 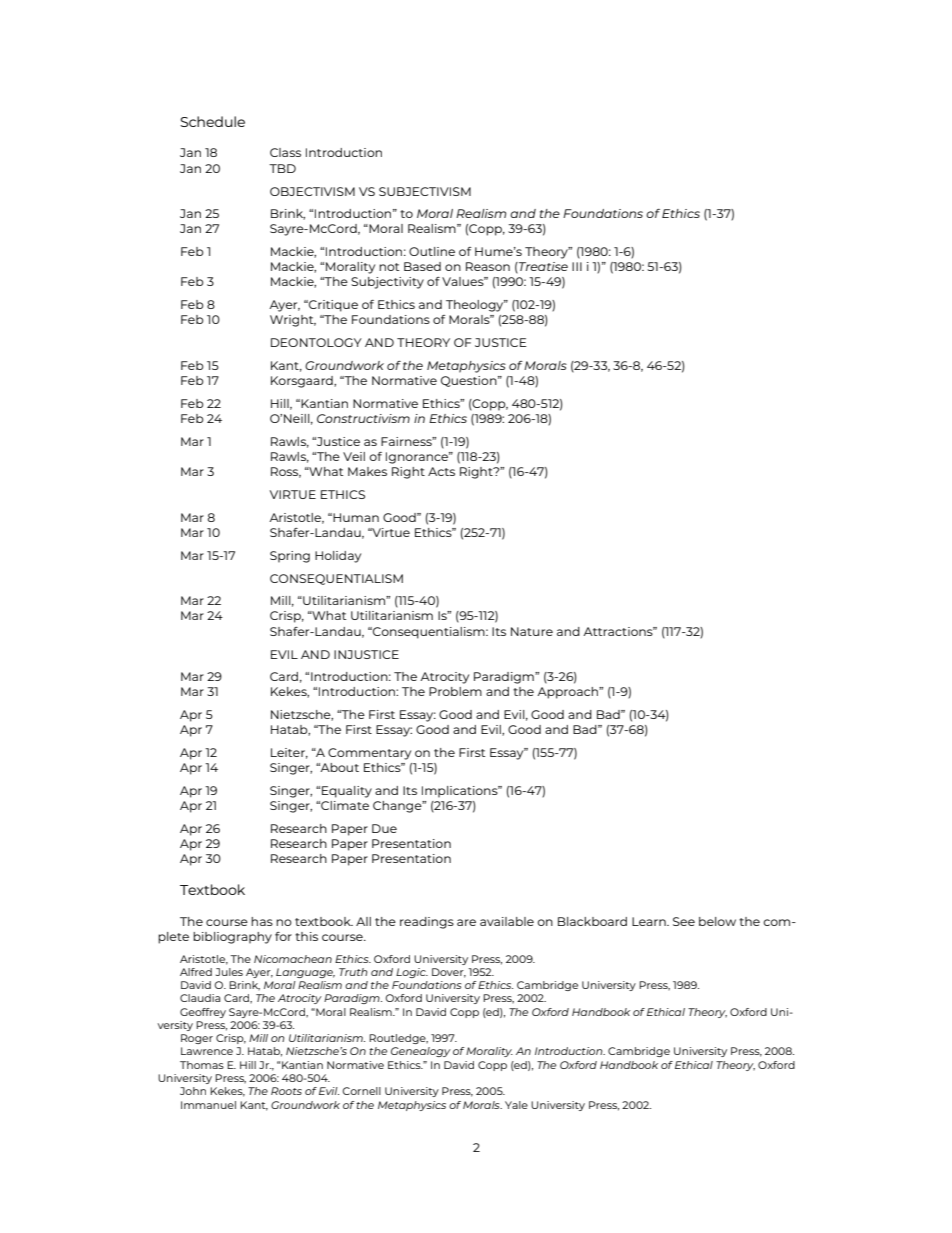 What do you see at coordinates (338, 767) in the screenshot?
I see `About` at bounding box center [338, 767].
